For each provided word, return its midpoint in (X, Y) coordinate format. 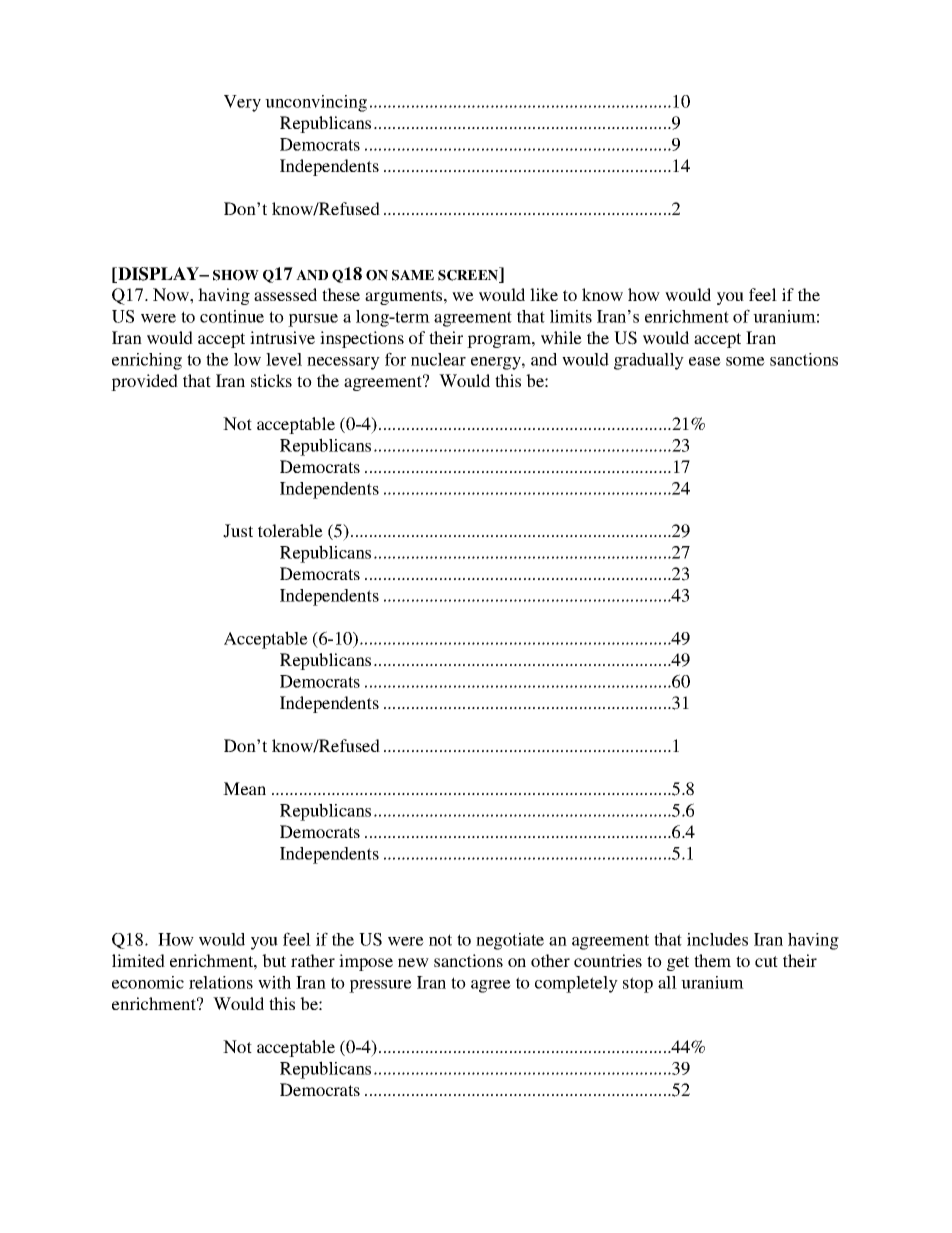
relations (221, 982)
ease (705, 361)
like (544, 294)
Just (238, 531)
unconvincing (316, 103)
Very (242, 103)
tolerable (290, 530)
